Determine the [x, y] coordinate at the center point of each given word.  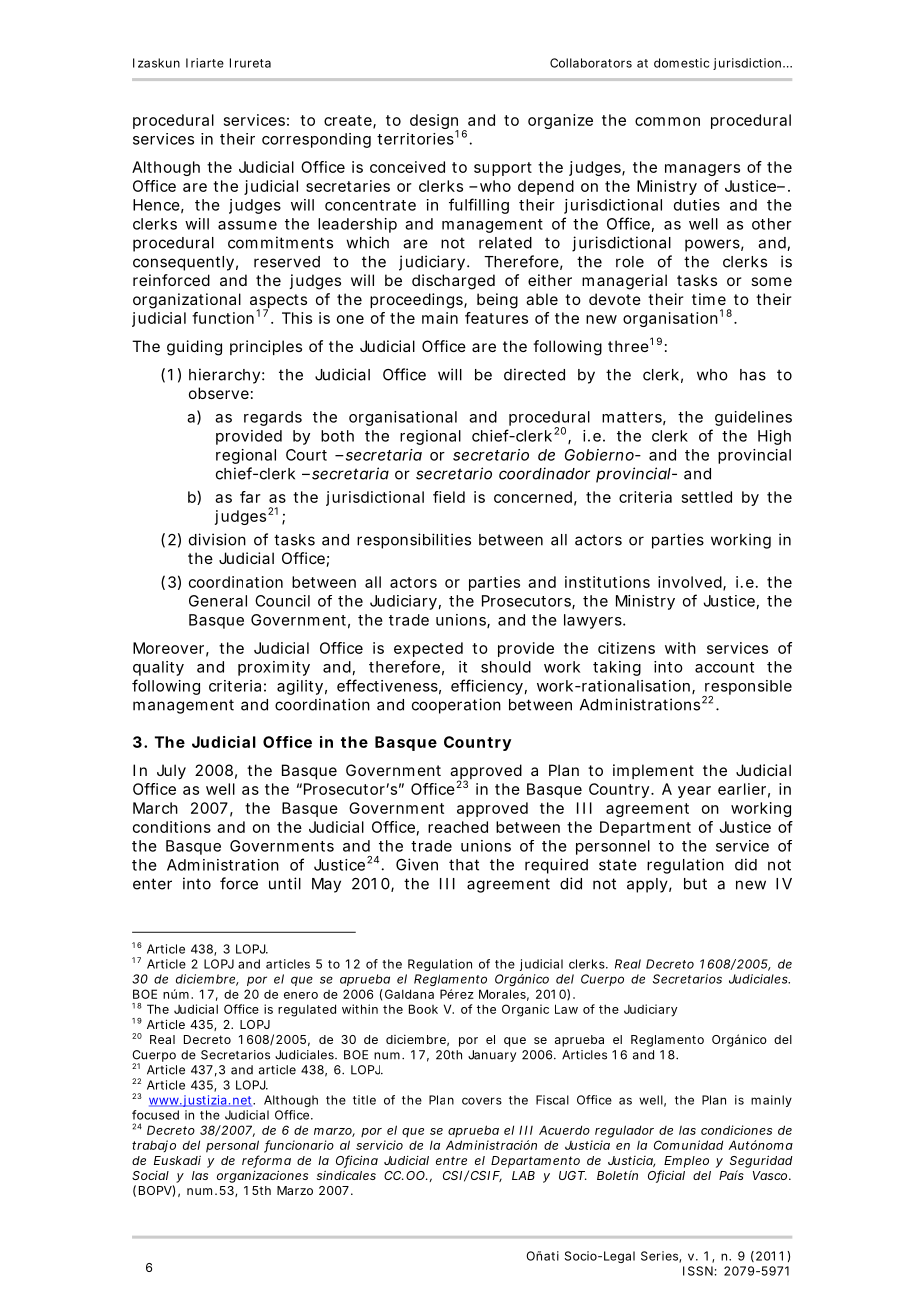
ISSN [698, 1271]
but [695, 884]
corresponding [316, 140]
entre [451, 1160]
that [464, 865]
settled [707, 497]
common [667, 121]
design [434, 123]
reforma [266, 1161]
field [449, 497]
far [250, 497]
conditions [172, 827]
